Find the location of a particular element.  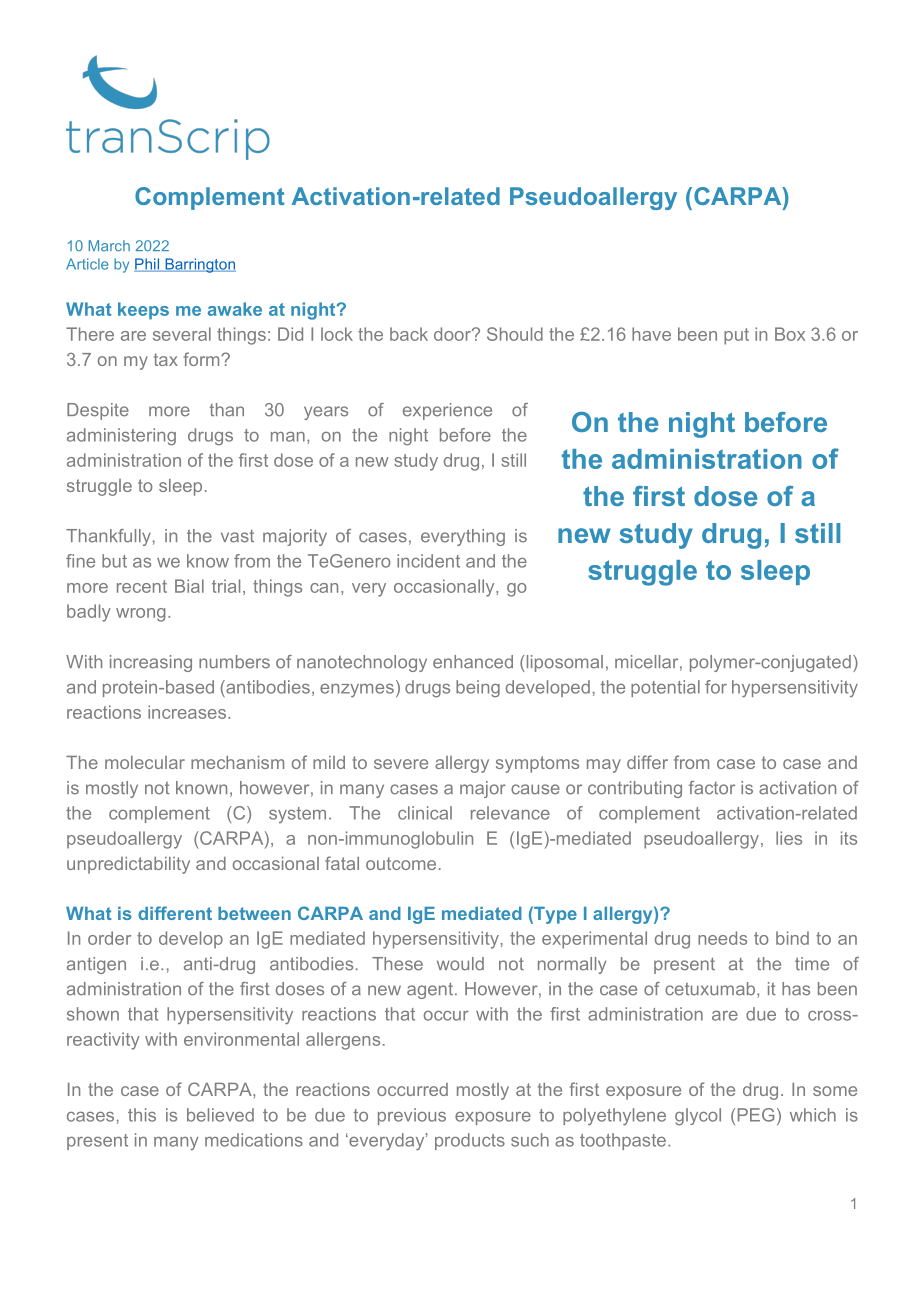

incident is located at coordinates (428, 561).
